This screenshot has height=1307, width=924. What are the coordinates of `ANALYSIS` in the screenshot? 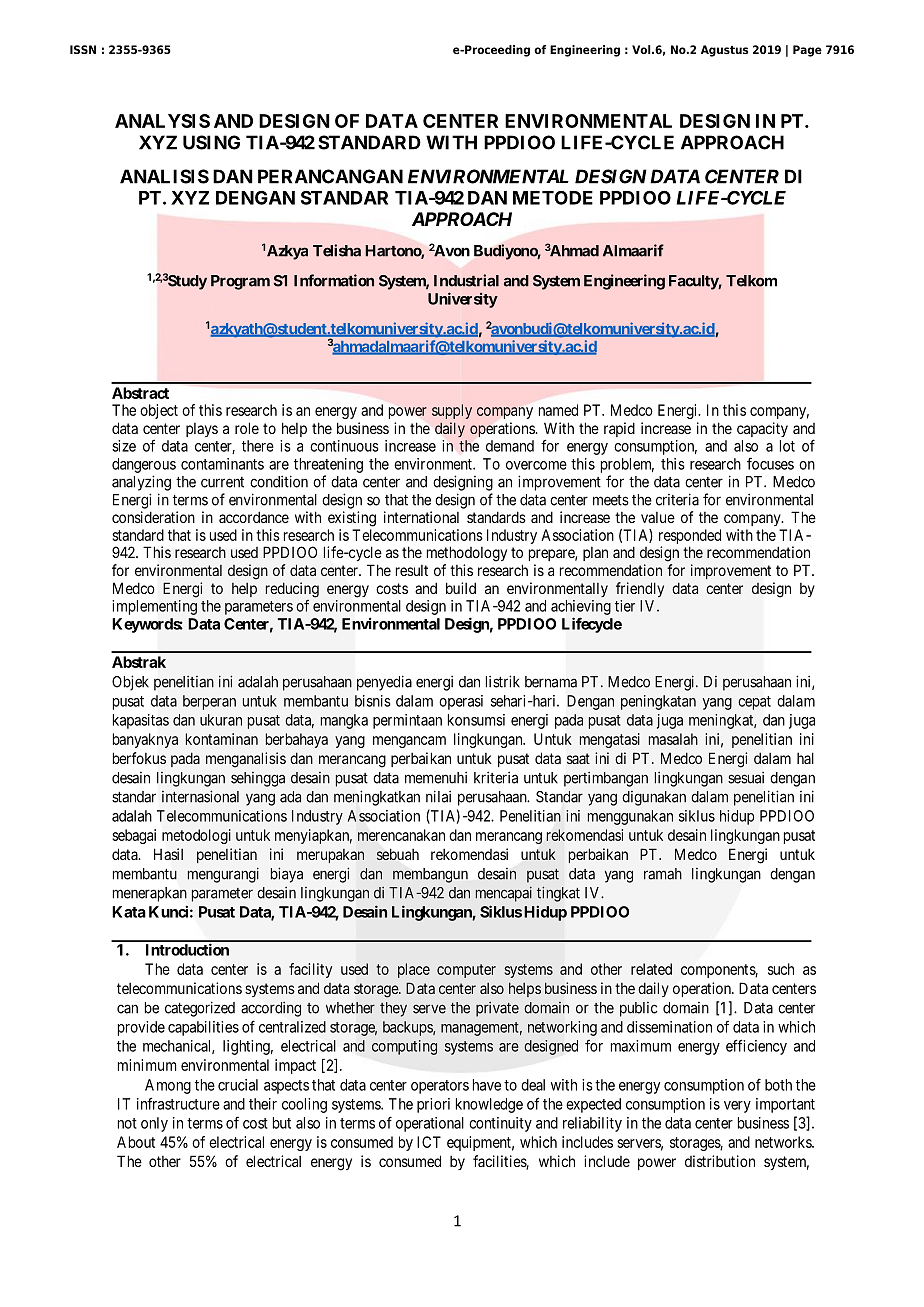 It's located at (162, 121).
